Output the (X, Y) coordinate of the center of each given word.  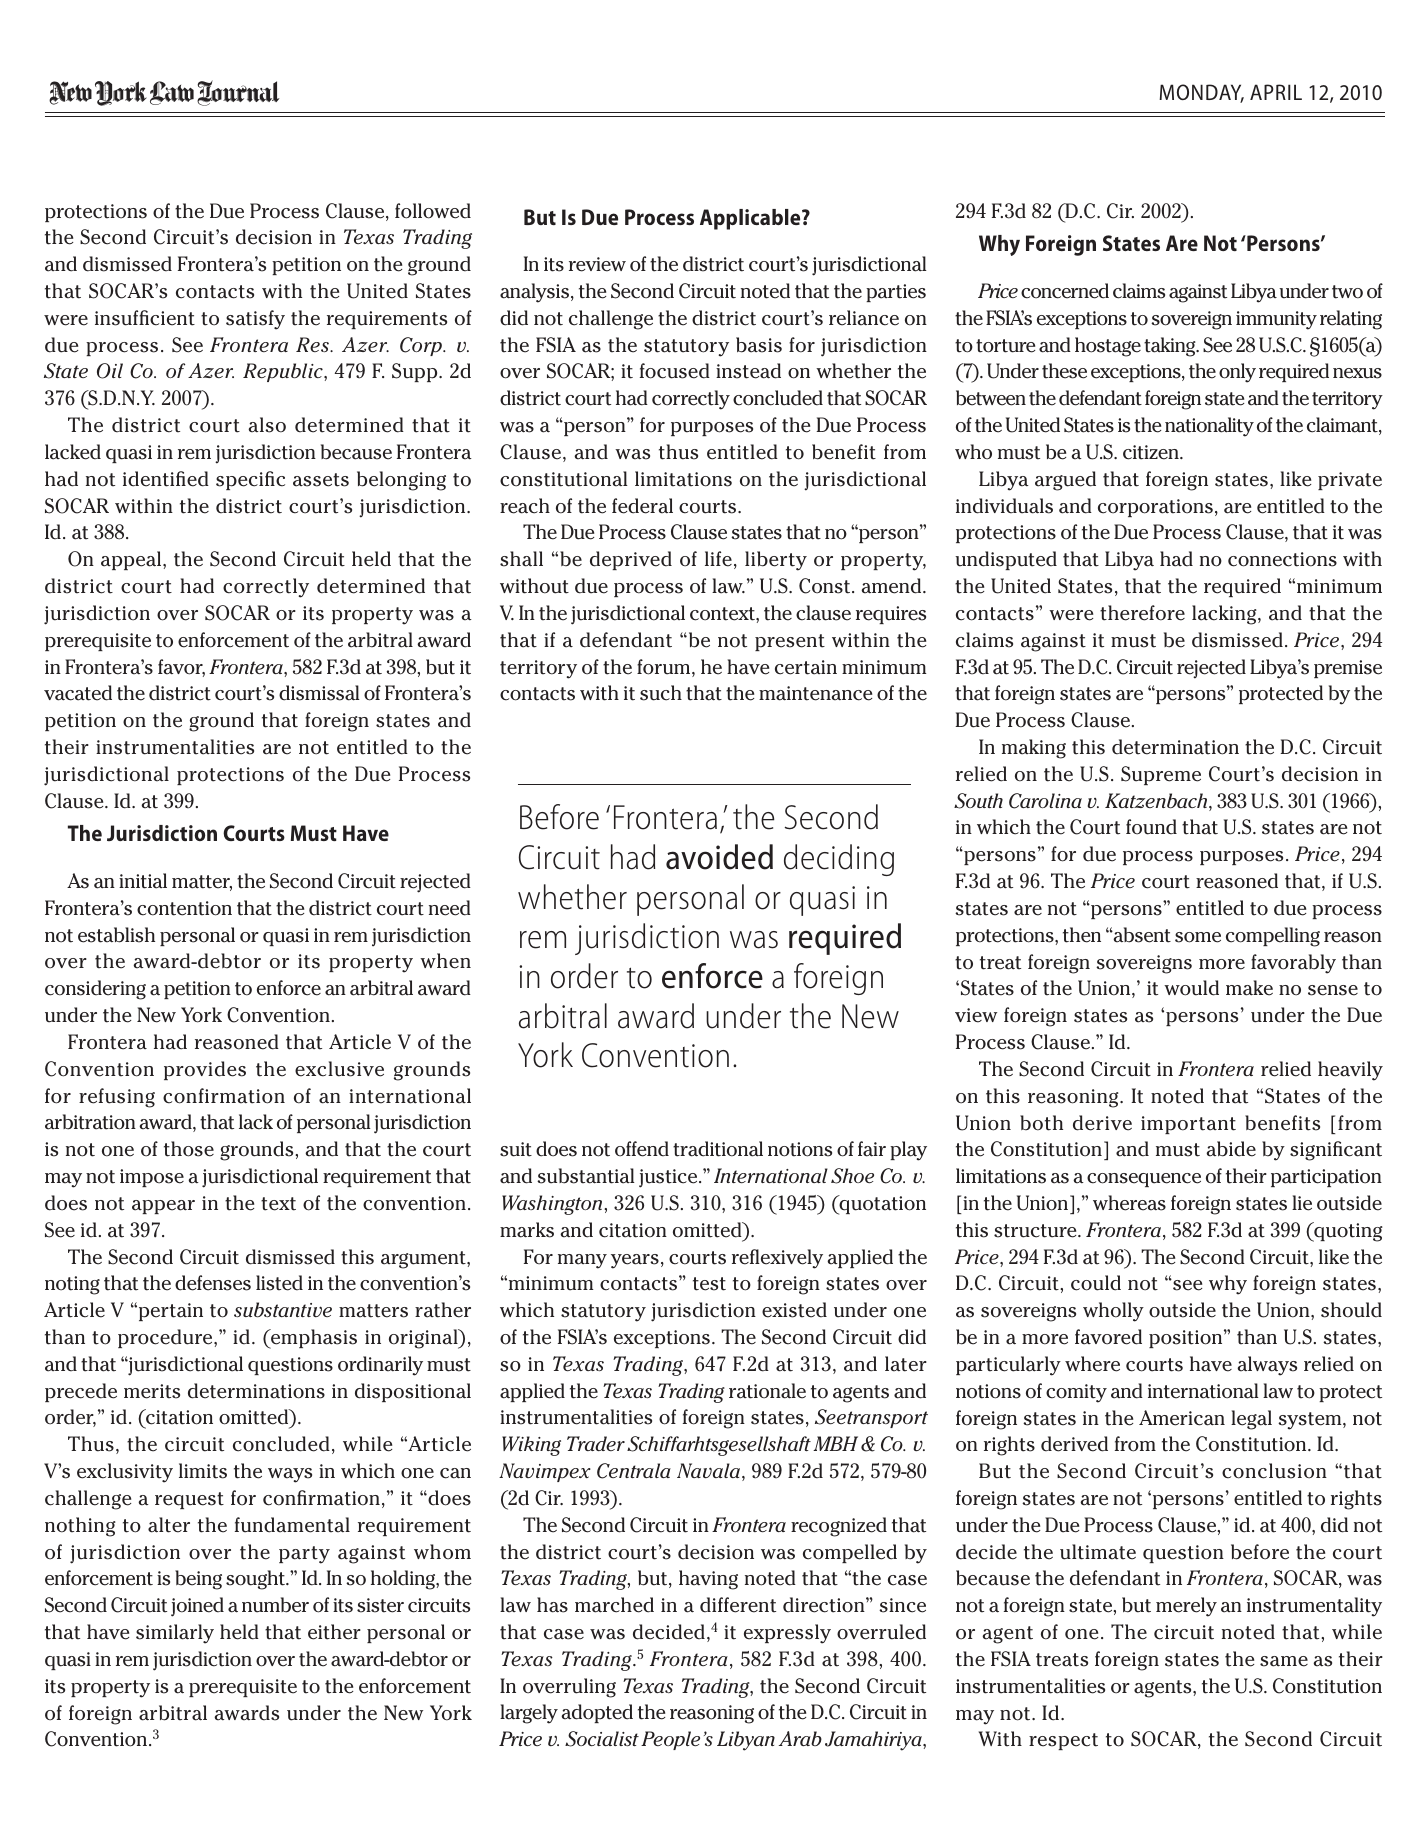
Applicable (751, 219)
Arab (800, 1738)
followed (433, 211)
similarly (175, 1634)
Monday (1201, 93)
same (1284, 1661)
